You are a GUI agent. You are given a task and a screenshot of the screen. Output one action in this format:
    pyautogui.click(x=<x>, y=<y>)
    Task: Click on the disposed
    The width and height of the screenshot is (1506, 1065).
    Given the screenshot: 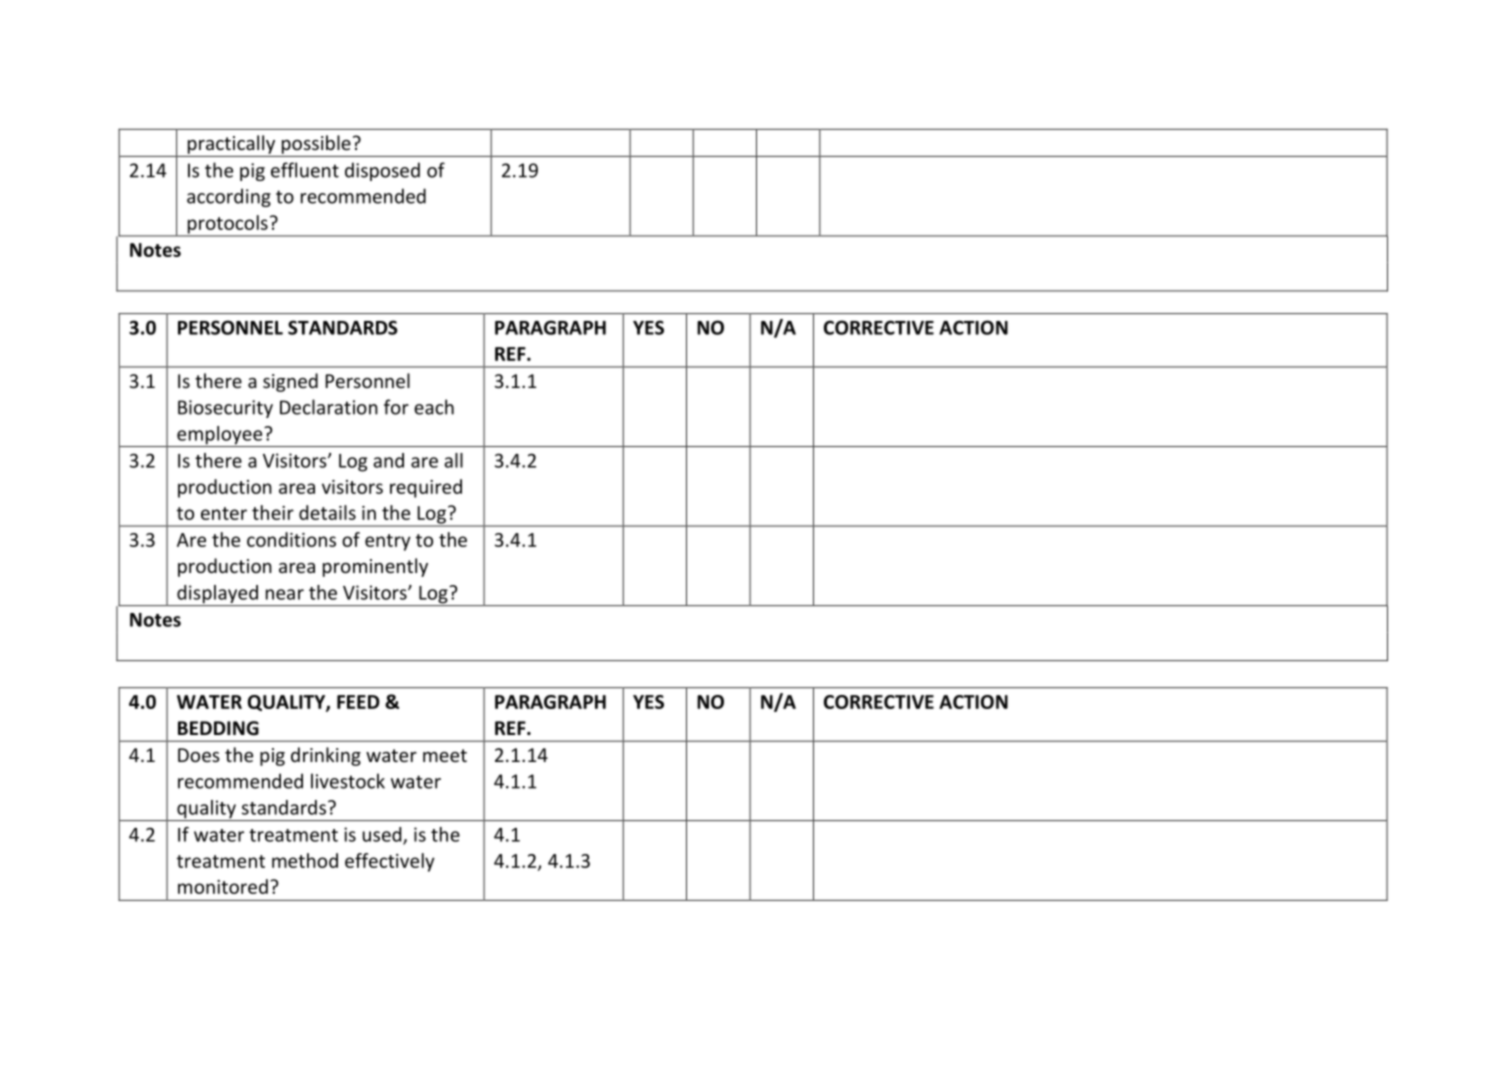 What is the action you would take?
    pyautogui.click(x=382, y=171)
